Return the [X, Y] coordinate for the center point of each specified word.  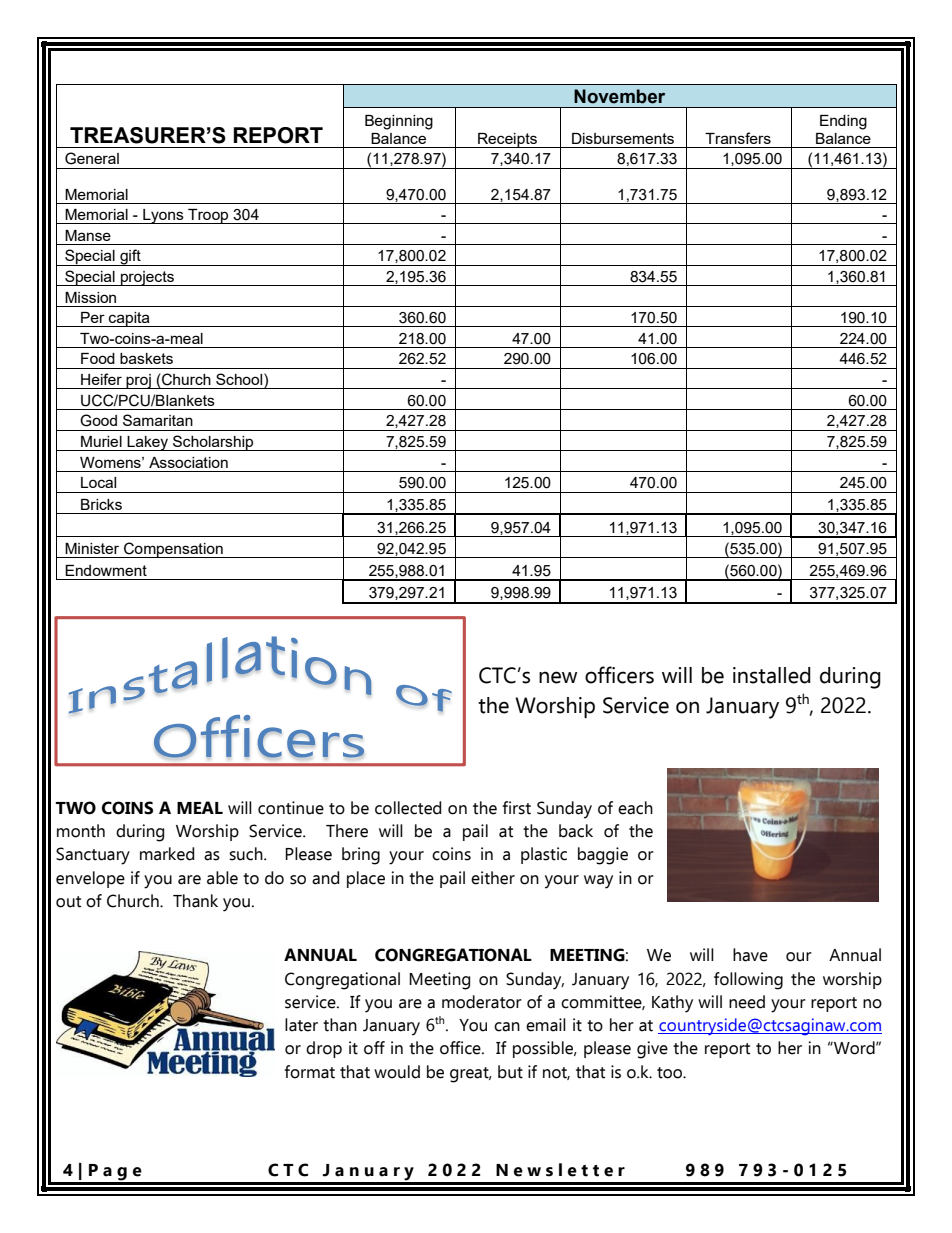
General [92, 158]
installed [772, 675]
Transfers [738, 138]
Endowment [106, 570]
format [309, 1072]
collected [408, 808]
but [510, 1072]
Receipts [507, 140]
